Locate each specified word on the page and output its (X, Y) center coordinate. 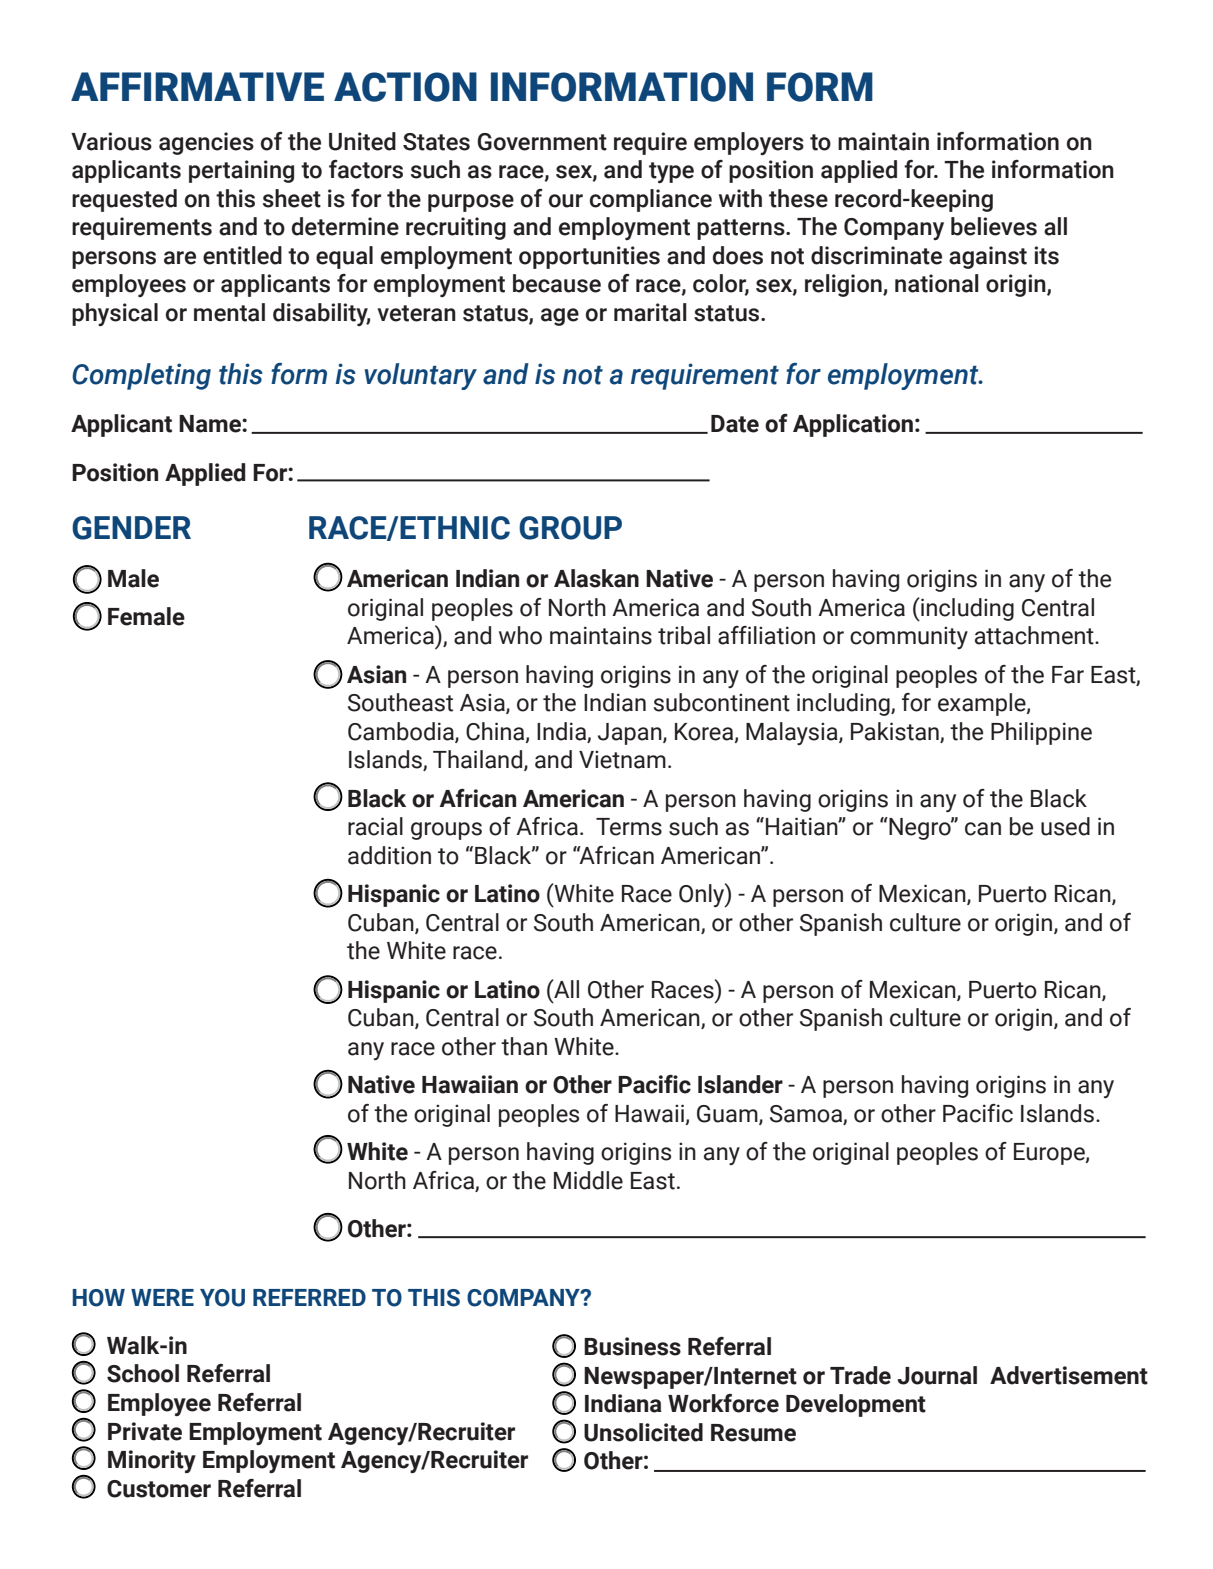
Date (735, 424)
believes (994, 226)
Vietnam (622, 759)
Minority (152, 1461)
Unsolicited (643, 1432)
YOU (222, 1298)
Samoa (806, 1114)
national (937, 283)
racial (375, 826)
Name (211, 424)
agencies (206, 143)
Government (542, 142)
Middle (588, 1180)
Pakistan (895, 731)
